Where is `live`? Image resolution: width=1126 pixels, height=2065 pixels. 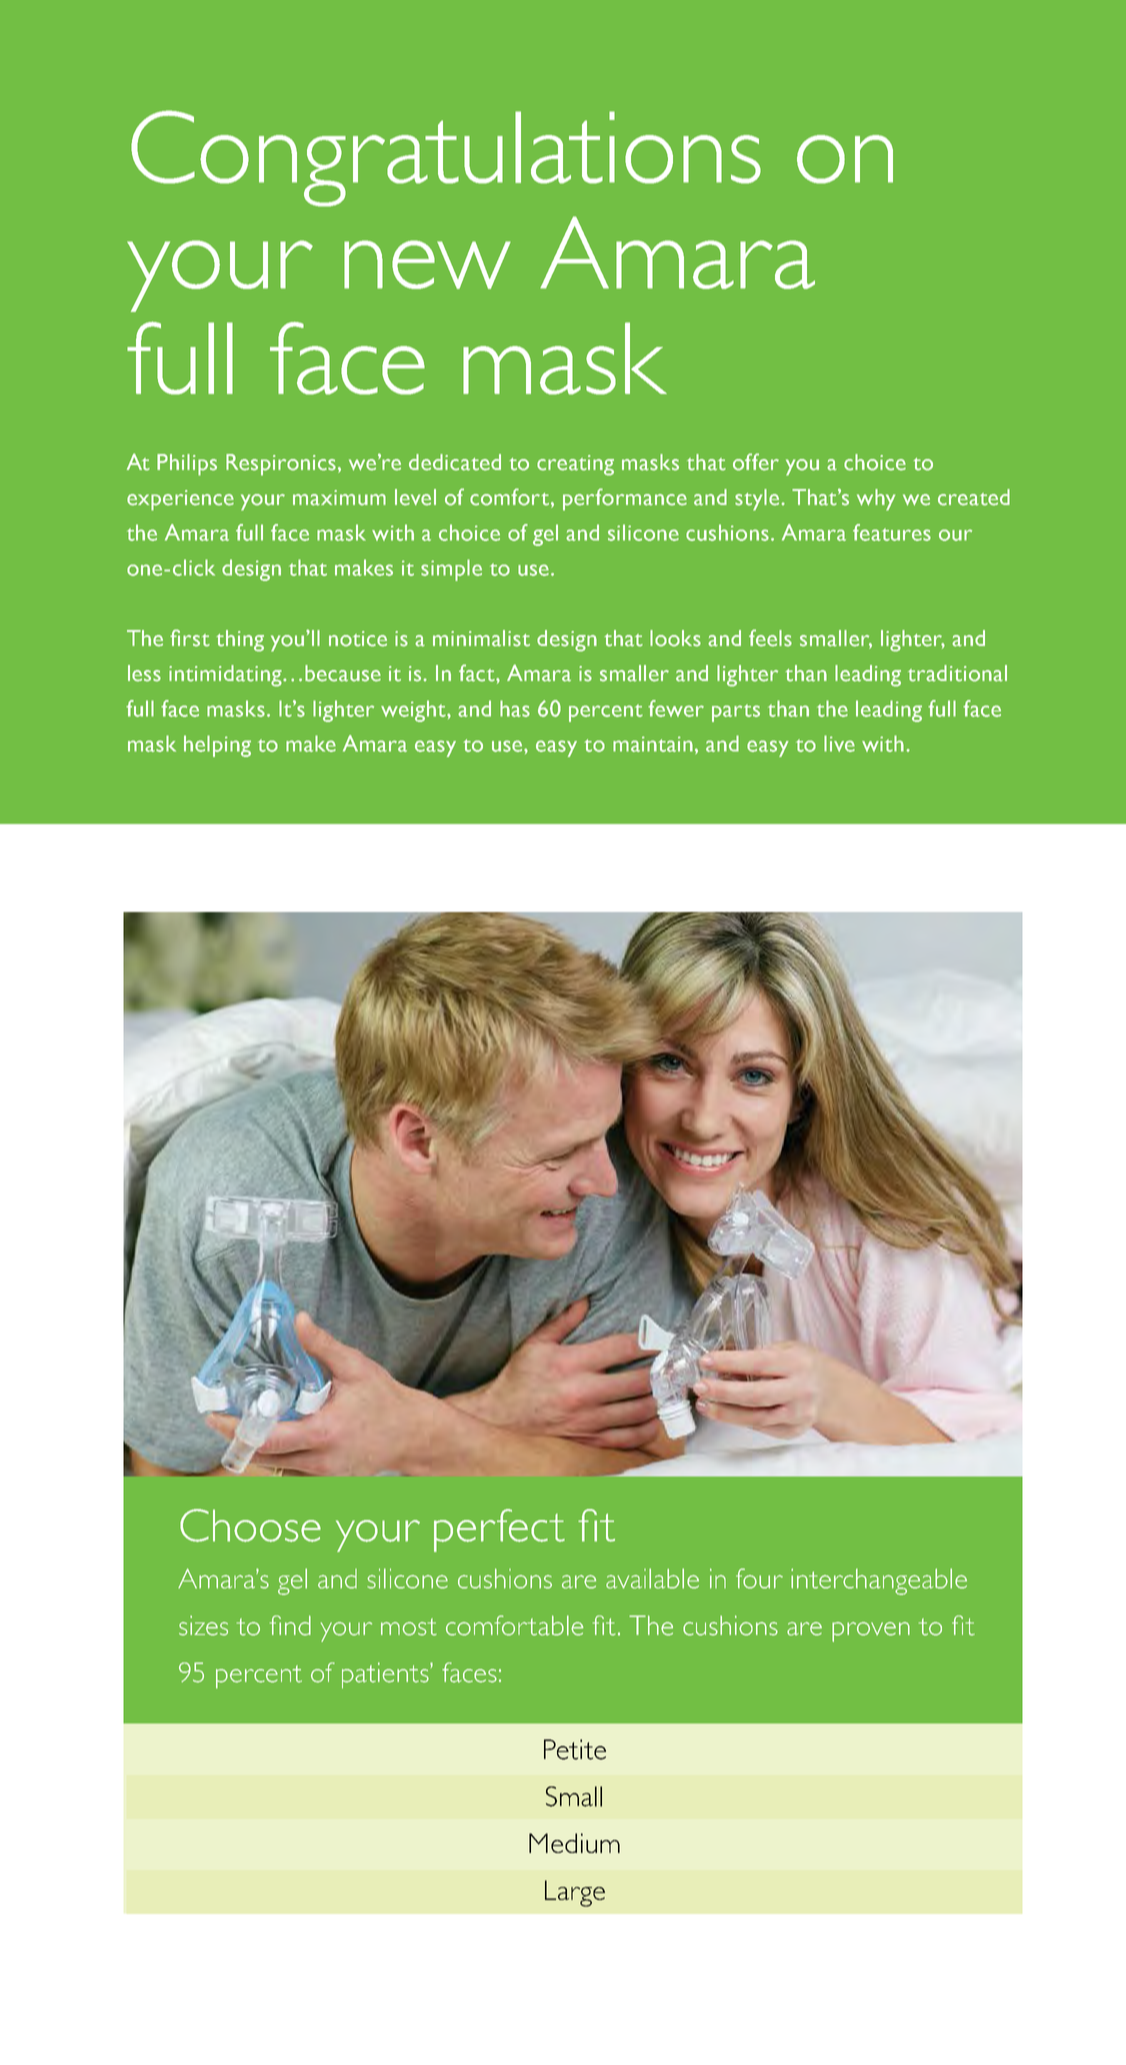
live is located at coordinates (839, 743).
